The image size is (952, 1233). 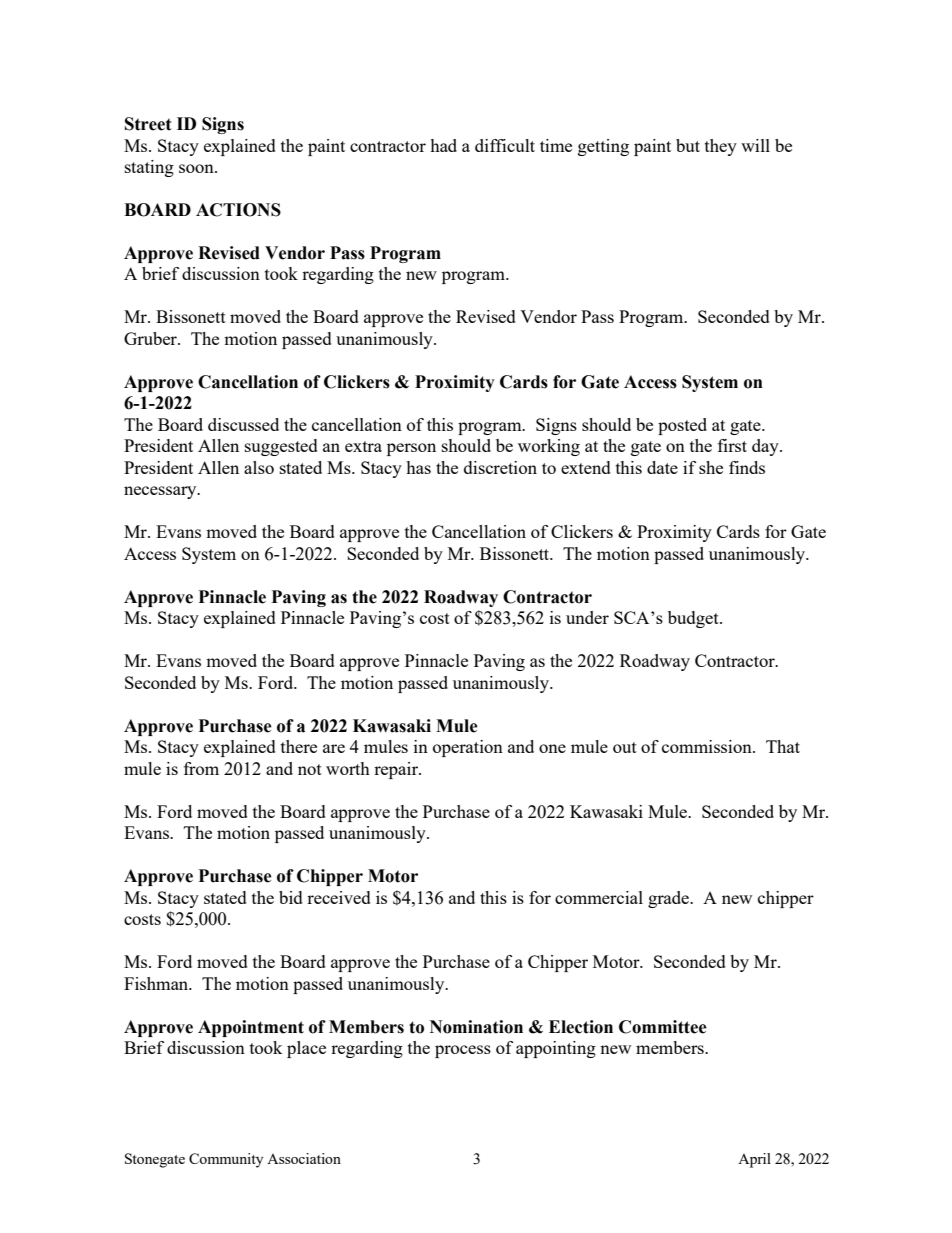 I want to click on process, so click(x=463, y=1051).
